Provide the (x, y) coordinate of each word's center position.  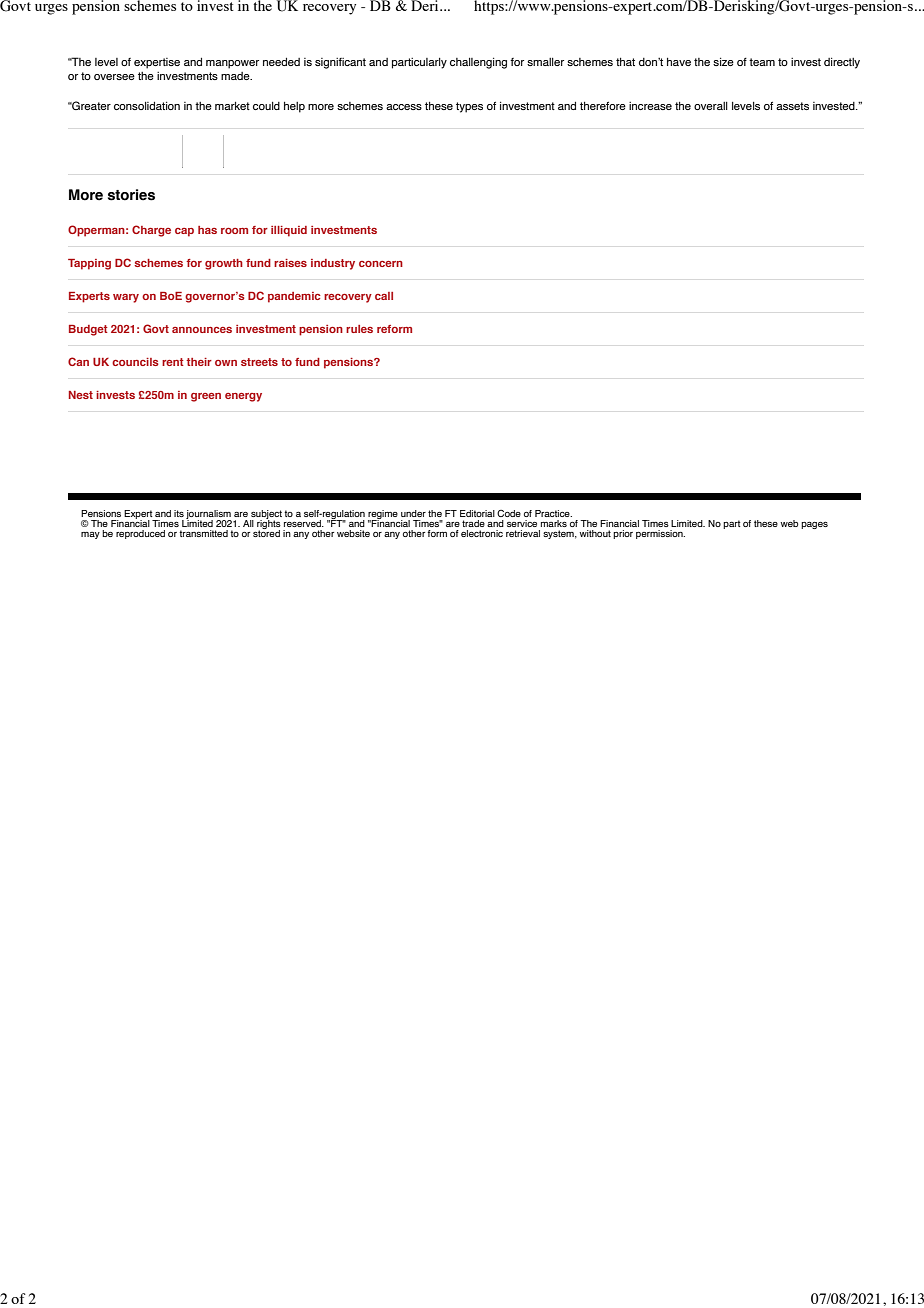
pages (814, 525)
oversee (114, 77)
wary (126, 298)
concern (381, 264)
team (762, 62)
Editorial (477, 513)
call (384, 296)
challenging (478, 63)
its (179, 513)
